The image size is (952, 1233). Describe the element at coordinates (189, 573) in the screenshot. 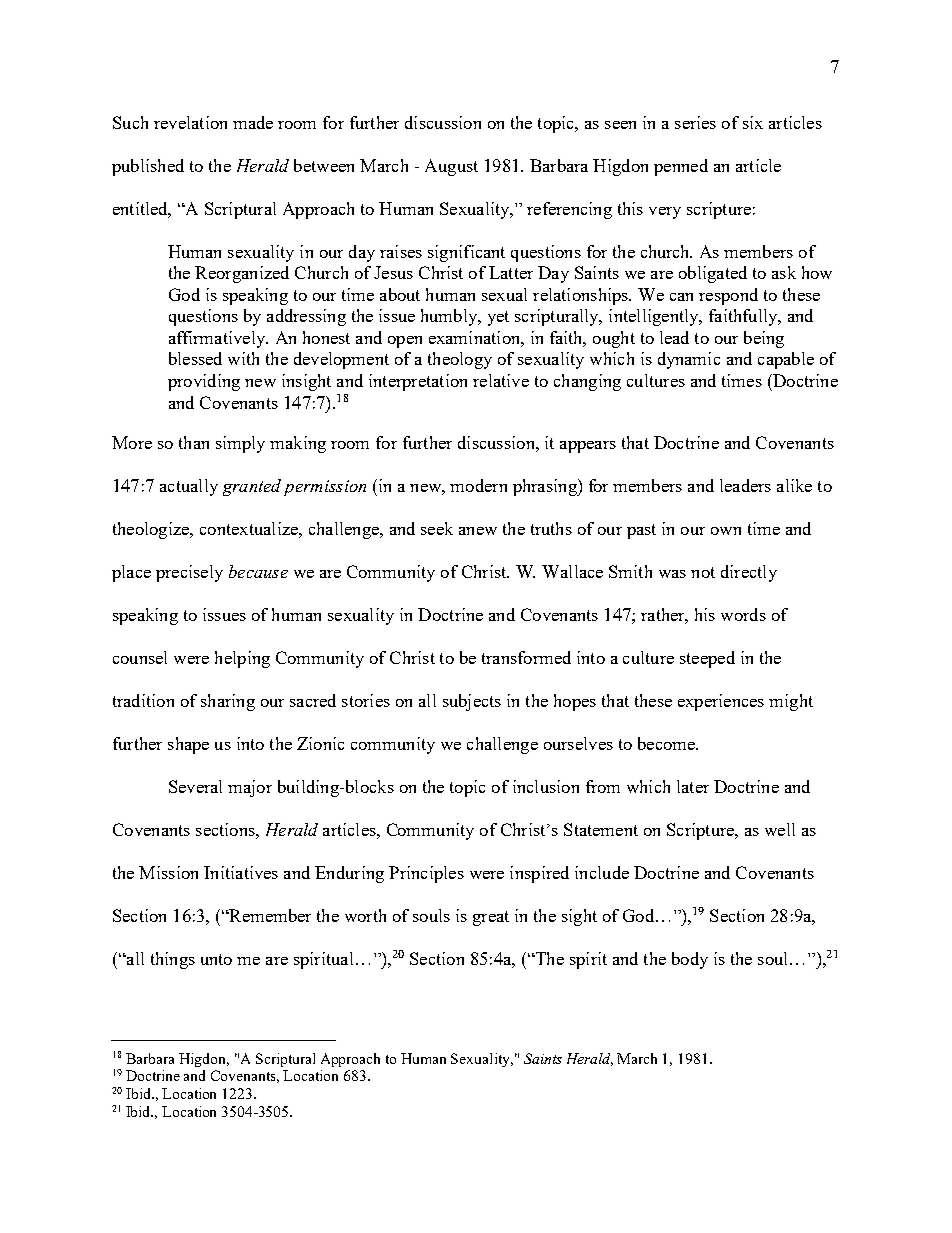

I see `precisely` at that location.
